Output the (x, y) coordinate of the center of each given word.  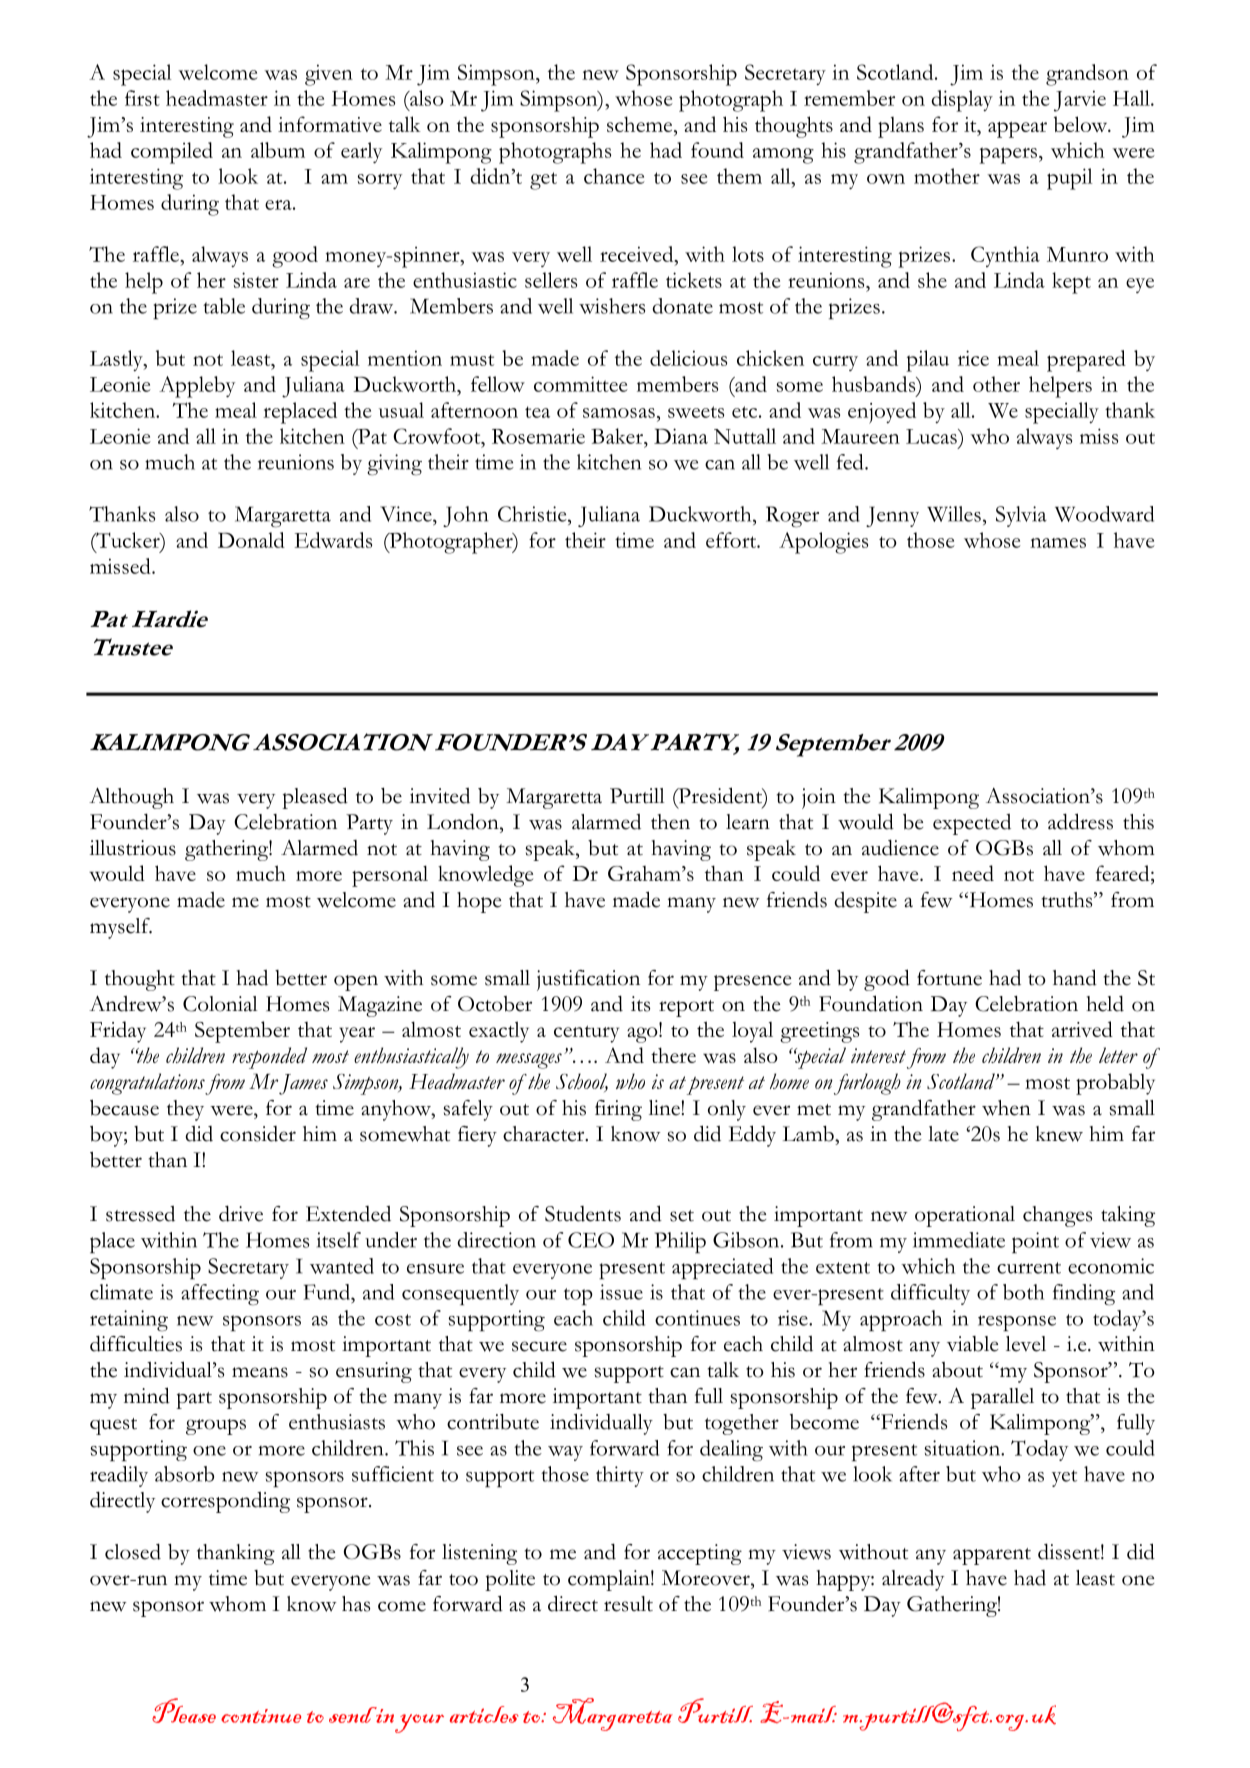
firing (618, 1110)
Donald (251, 540)
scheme (641, 124)
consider (258, 1134)
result (628, 1604)
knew (1059, 1134)
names (1058, 543)
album (278, 150)
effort (732, 540)
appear (1017, 130)
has (356, 1604)
